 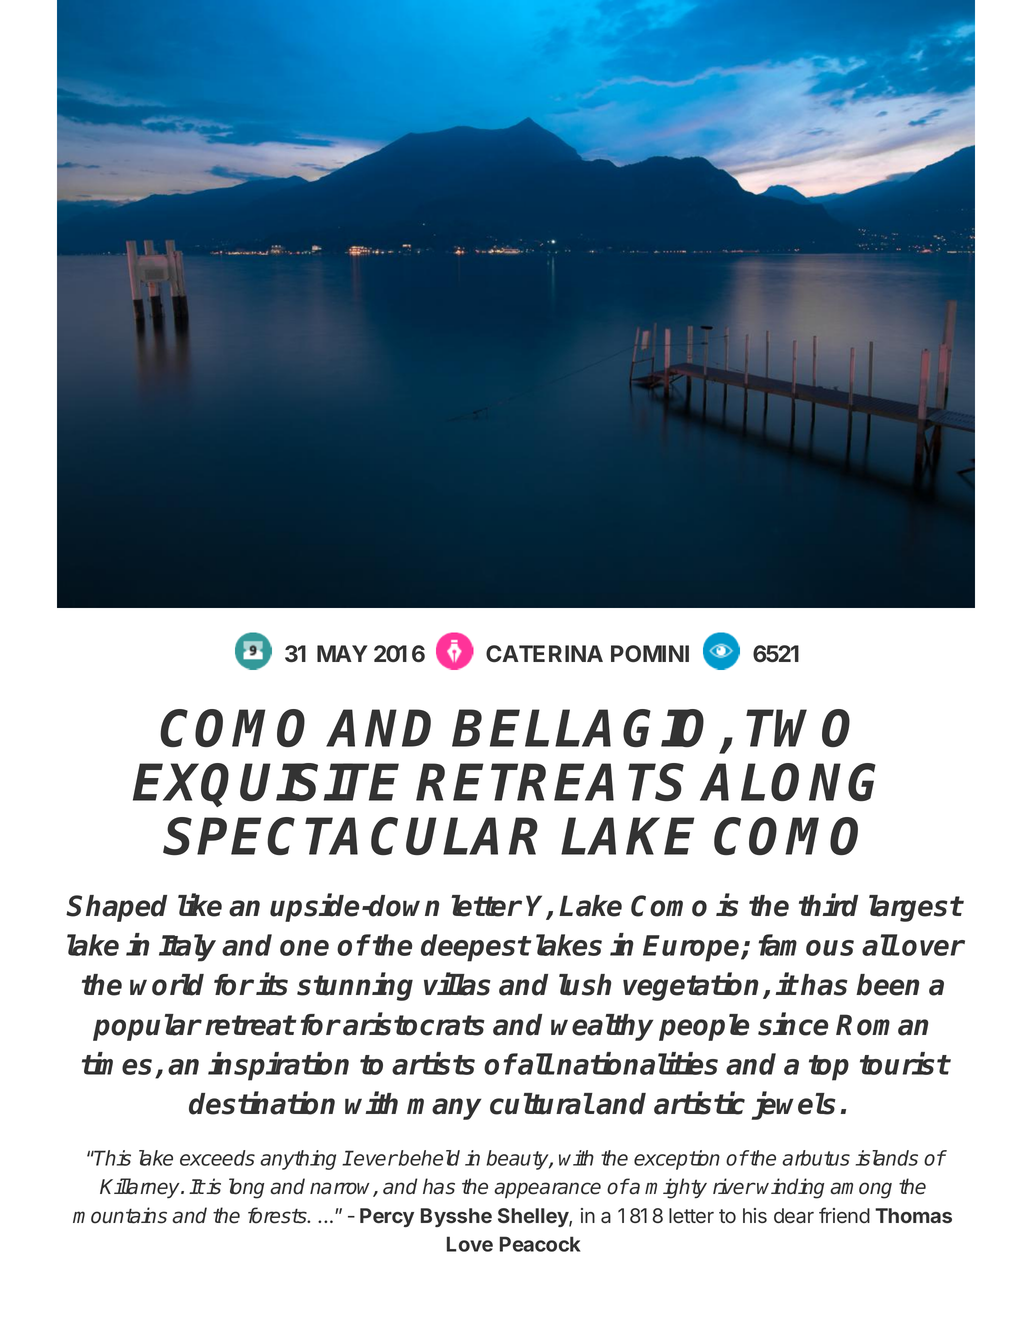 What do you see at coordinates (828, 905) in the screenshot?
I see `third` at bounding box center [828, 905].
